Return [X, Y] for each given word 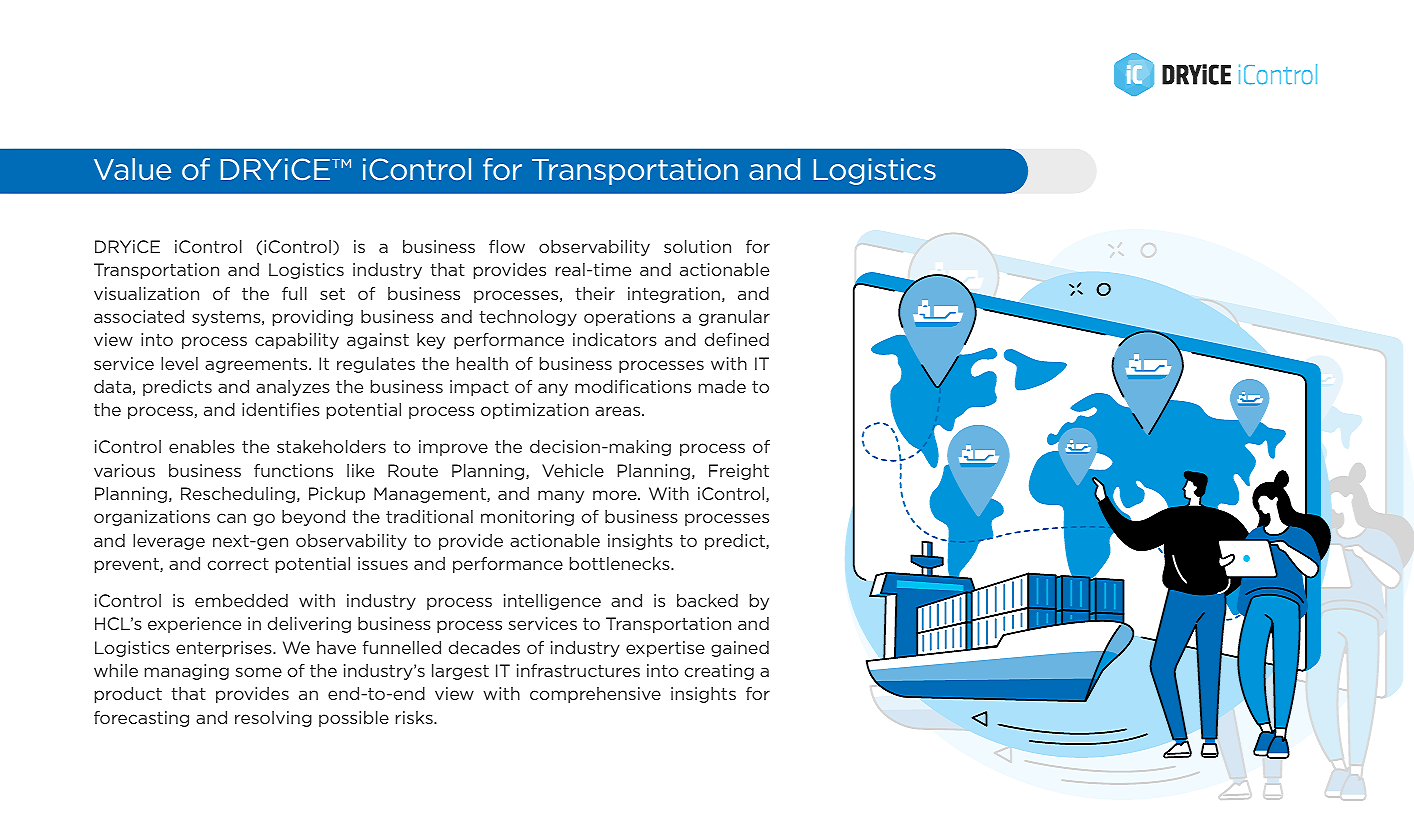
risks [415, 717]
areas [619, 411]
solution [697, 246]
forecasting [141, 719]
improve [453, 448]
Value [132, 169]
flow [507, 246]
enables [202, 446]
